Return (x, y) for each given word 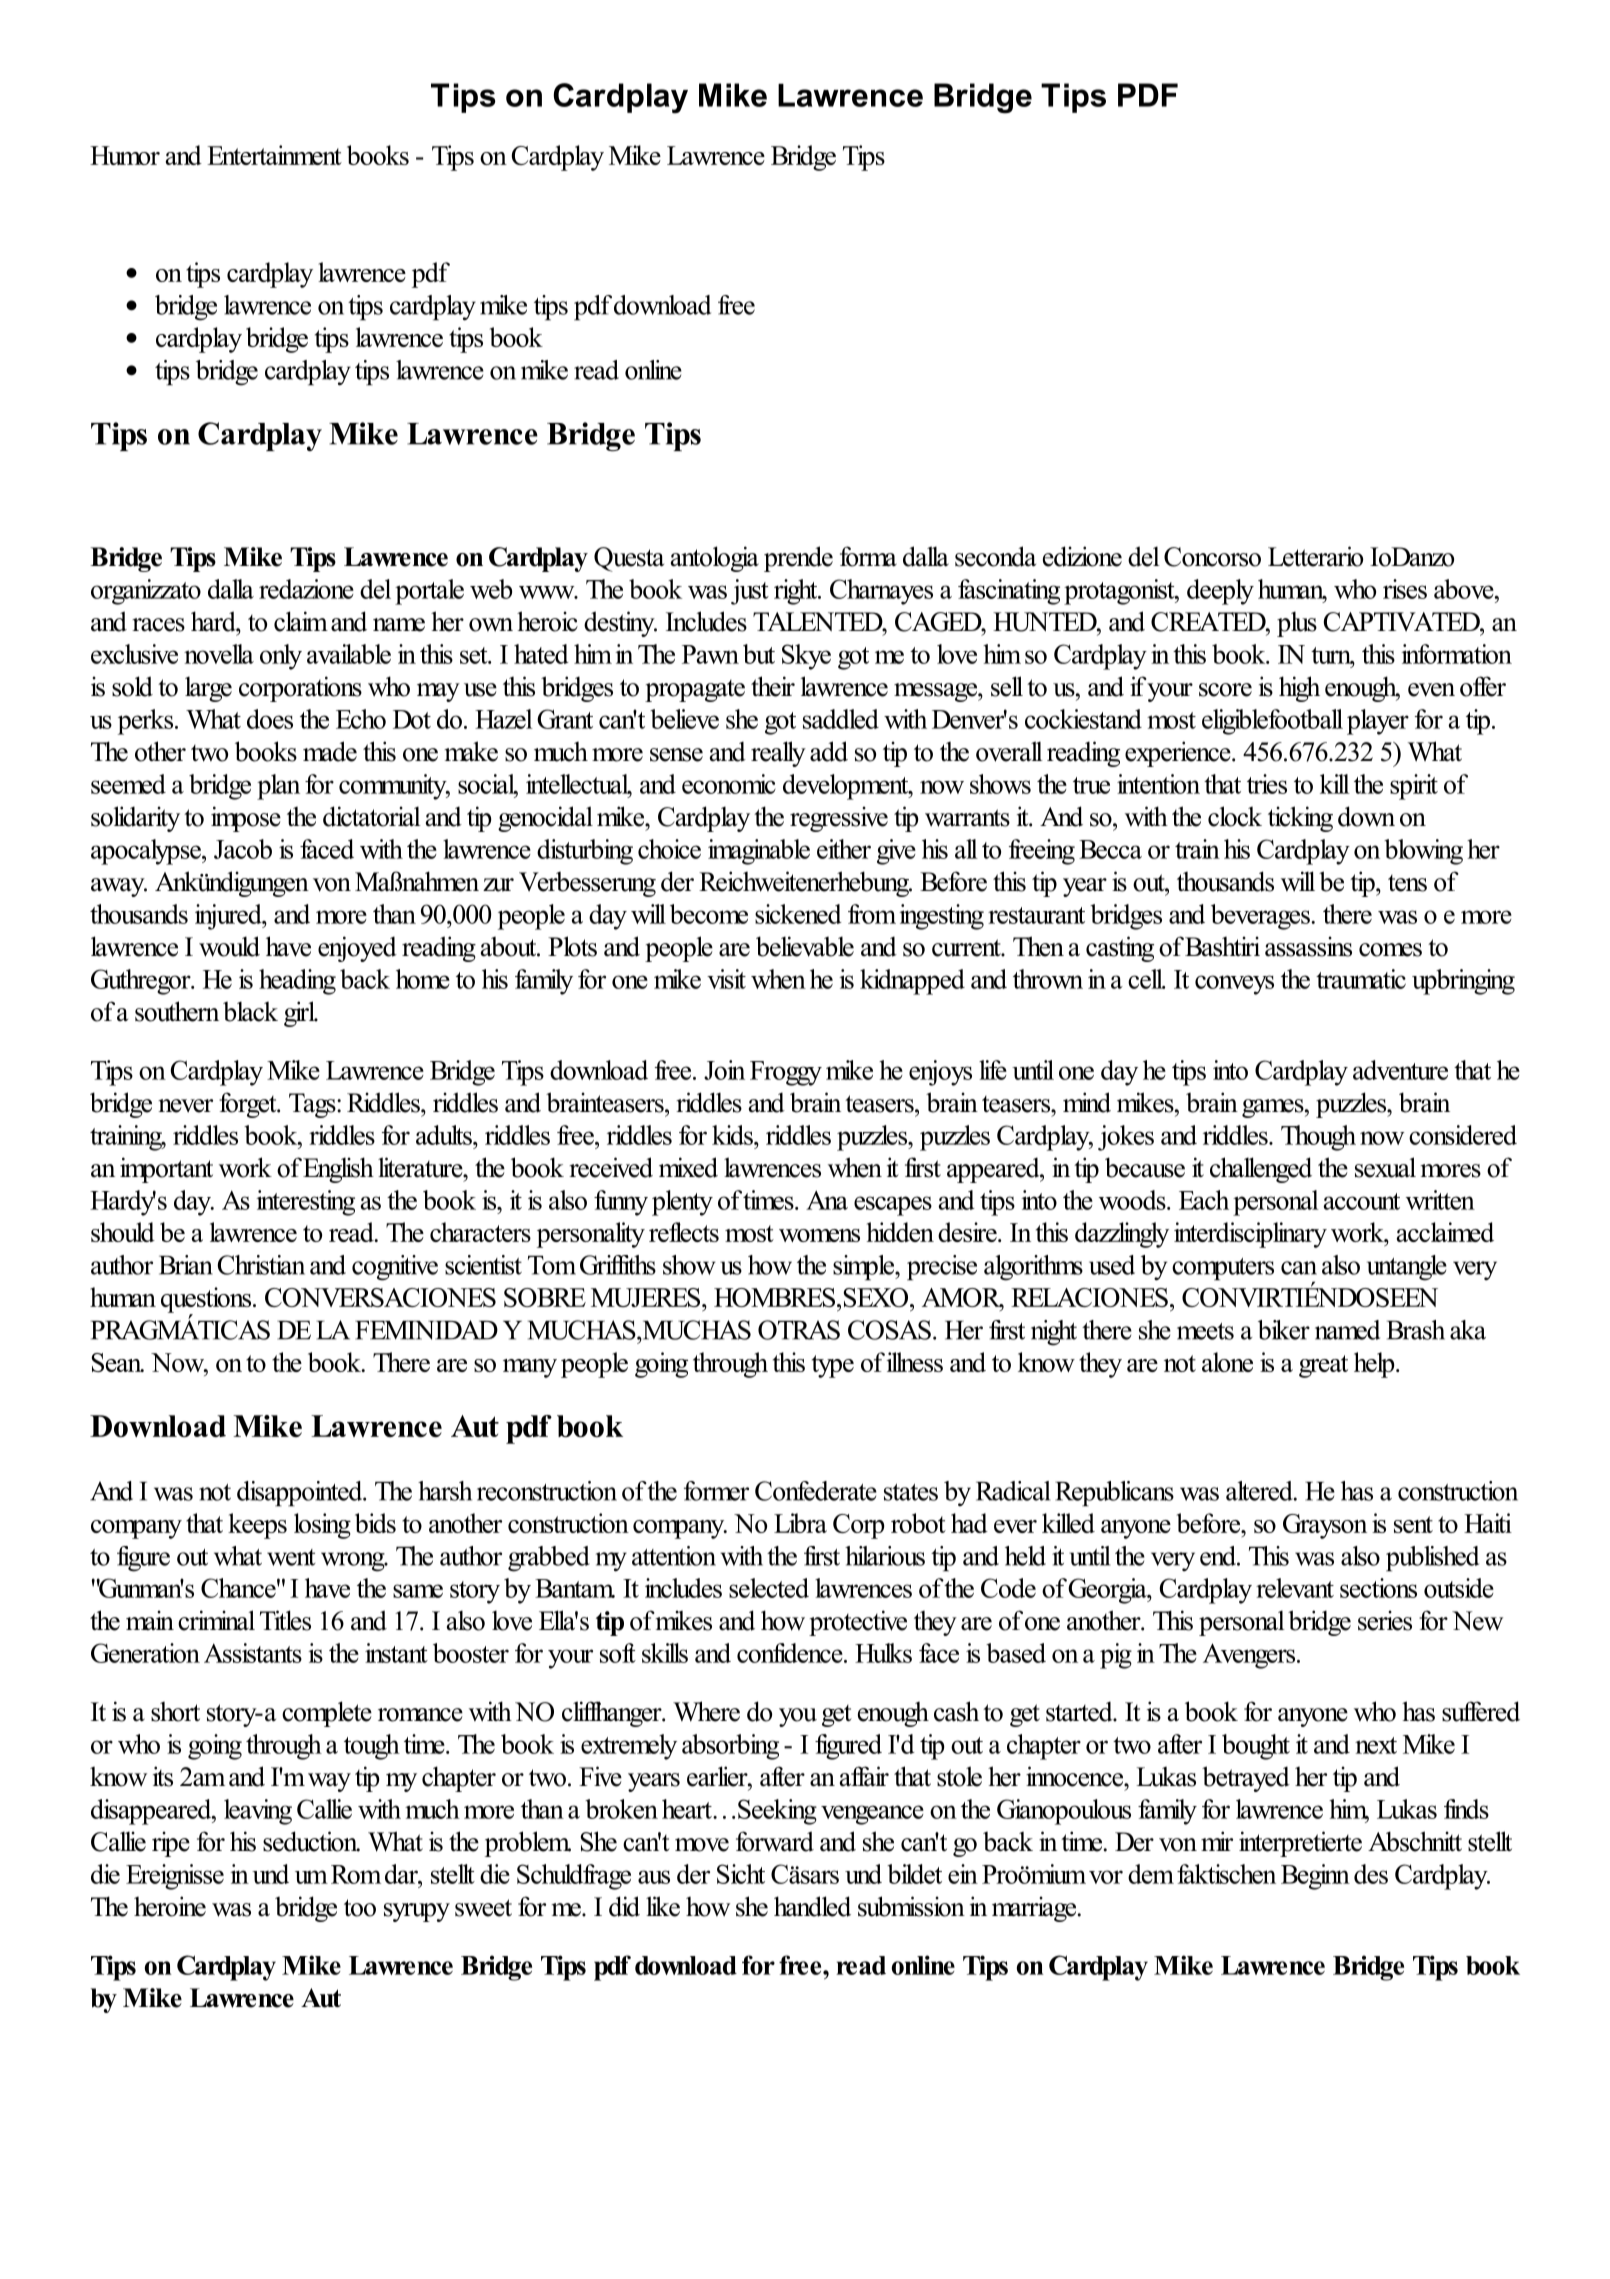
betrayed (1246, 1779)
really (778, 754)
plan (278, 787)
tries (1267, 784)
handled (812, 1906)
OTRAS (799, 1330)
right (797, 592)
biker (1284, 1330)
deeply (1220, 592)
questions (206, 1301)
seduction (311, 1841)
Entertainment (274, 155)
